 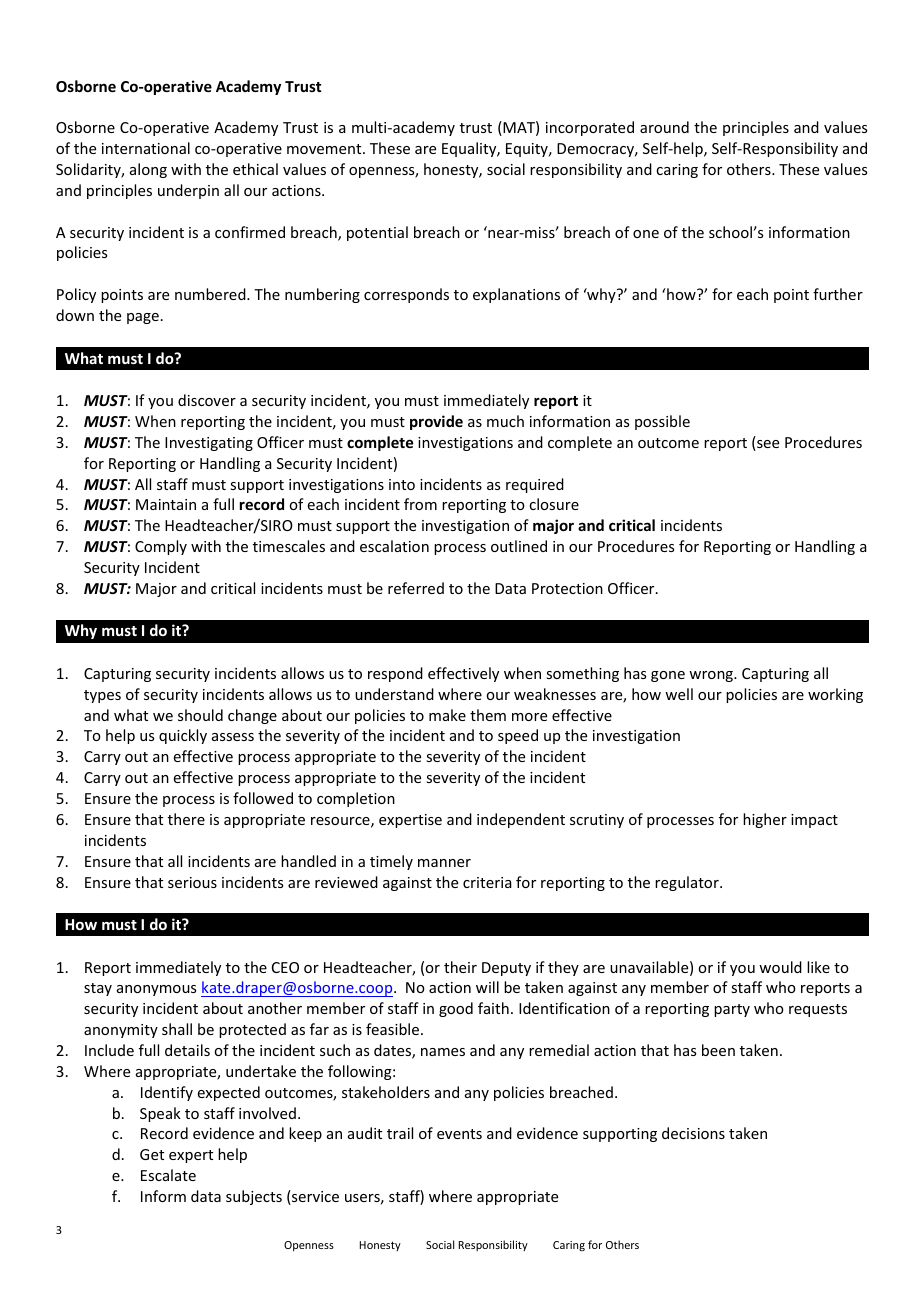 What do you see at coordinates (767, 445) in the screenshot?
I see `see` at bounding box center [767, 445].
